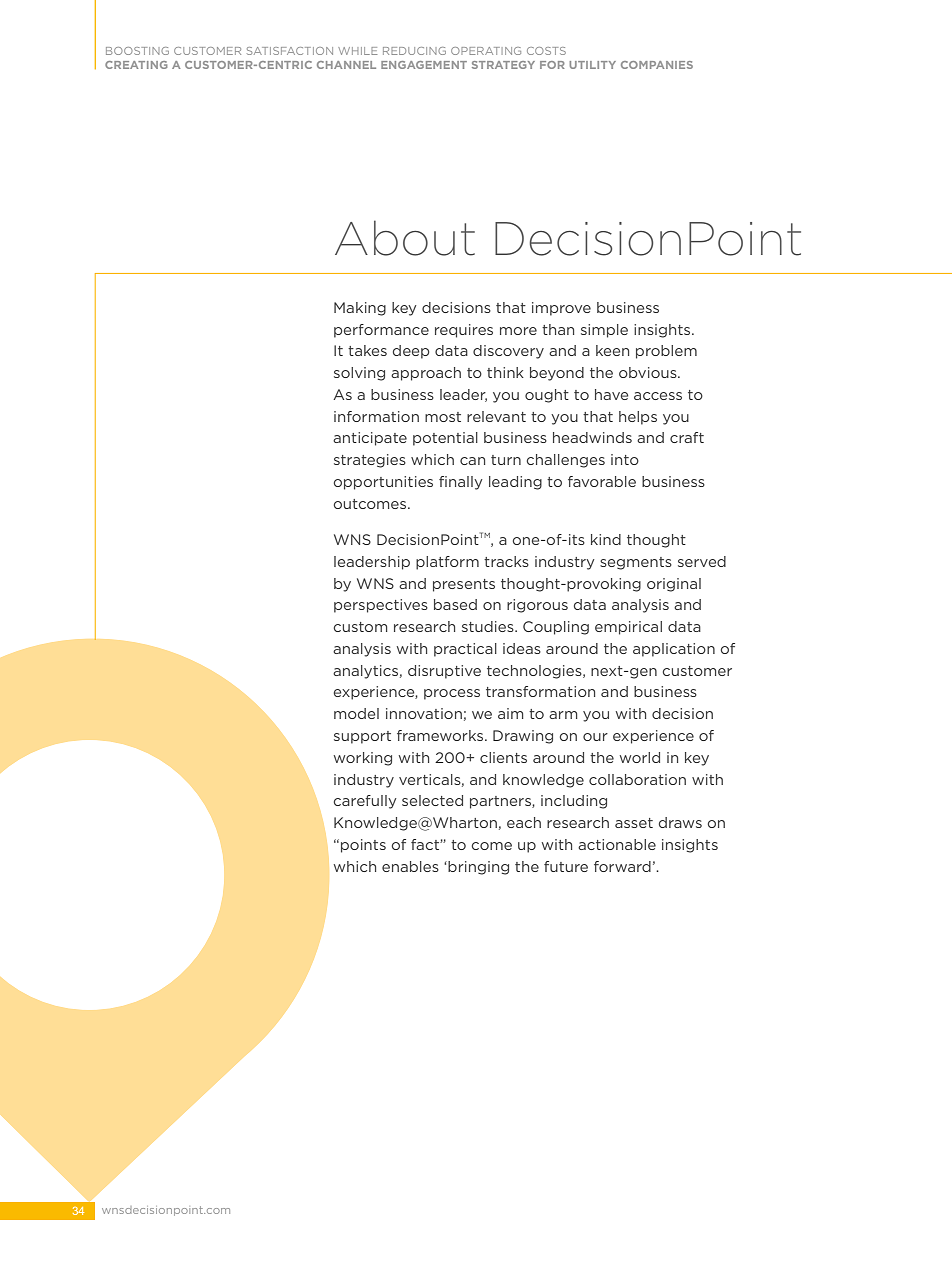 The image size is (952, 1262). I want to click on enables, so click(410, 866).
